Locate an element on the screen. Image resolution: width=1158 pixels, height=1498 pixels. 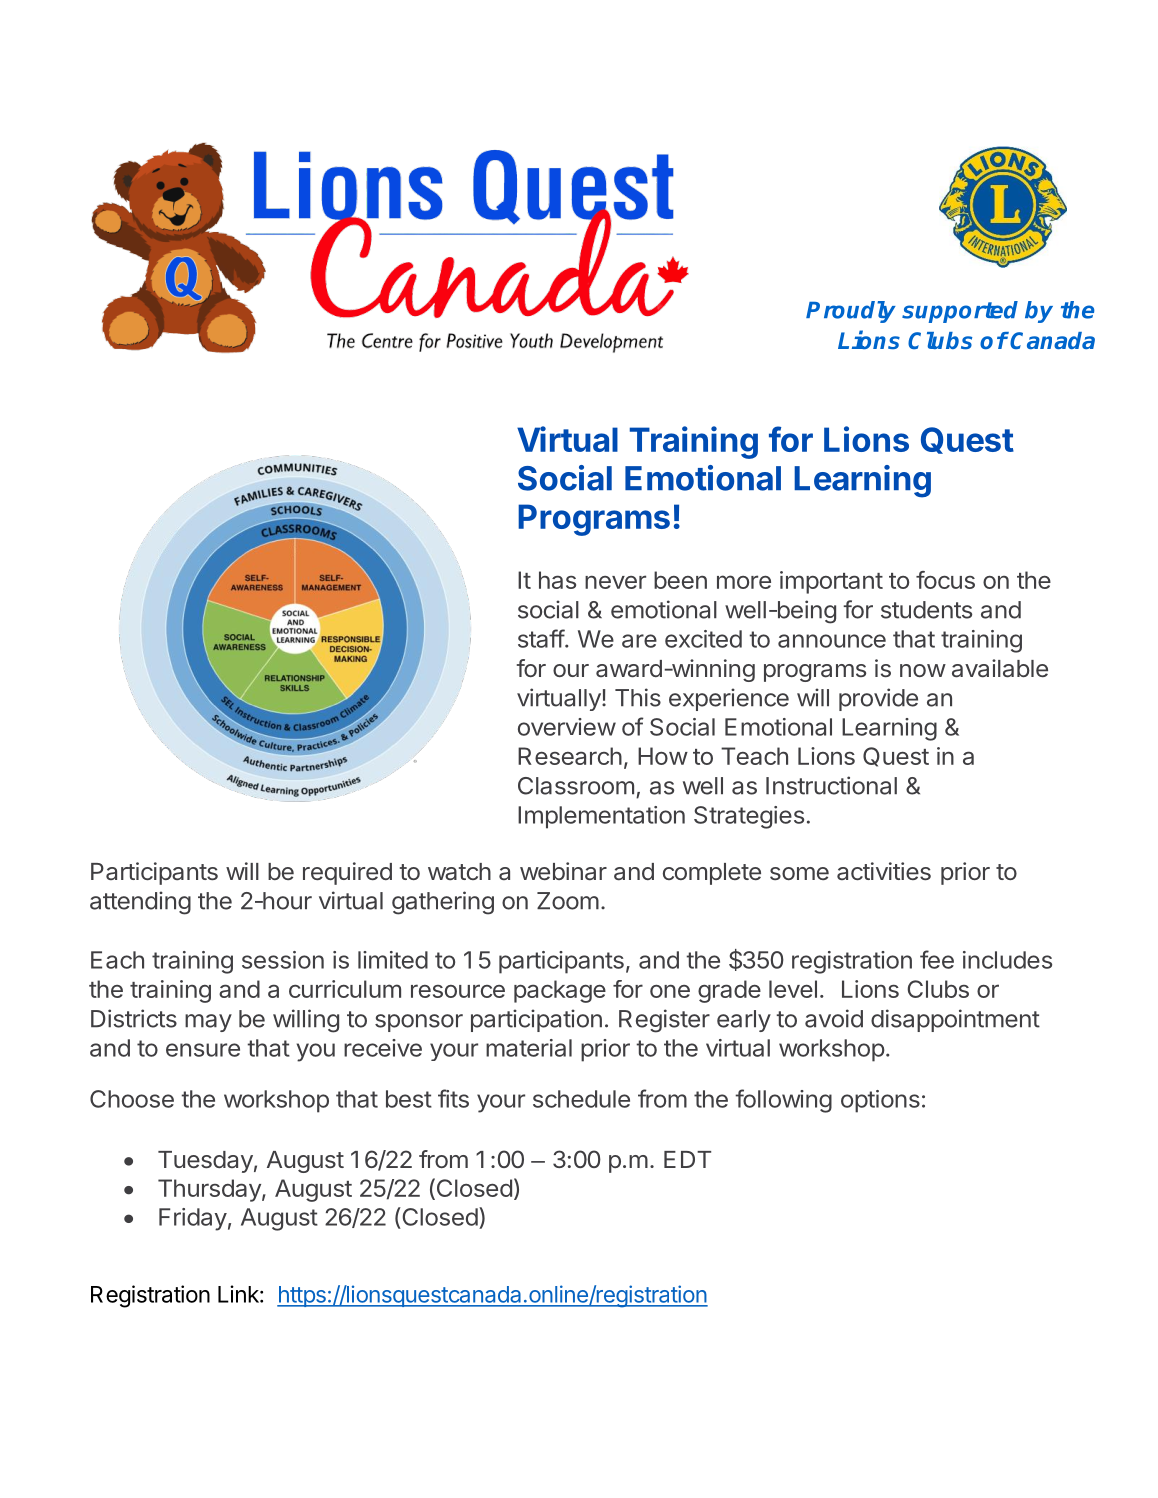
Thursday is located at coordinates (210, 1190).
